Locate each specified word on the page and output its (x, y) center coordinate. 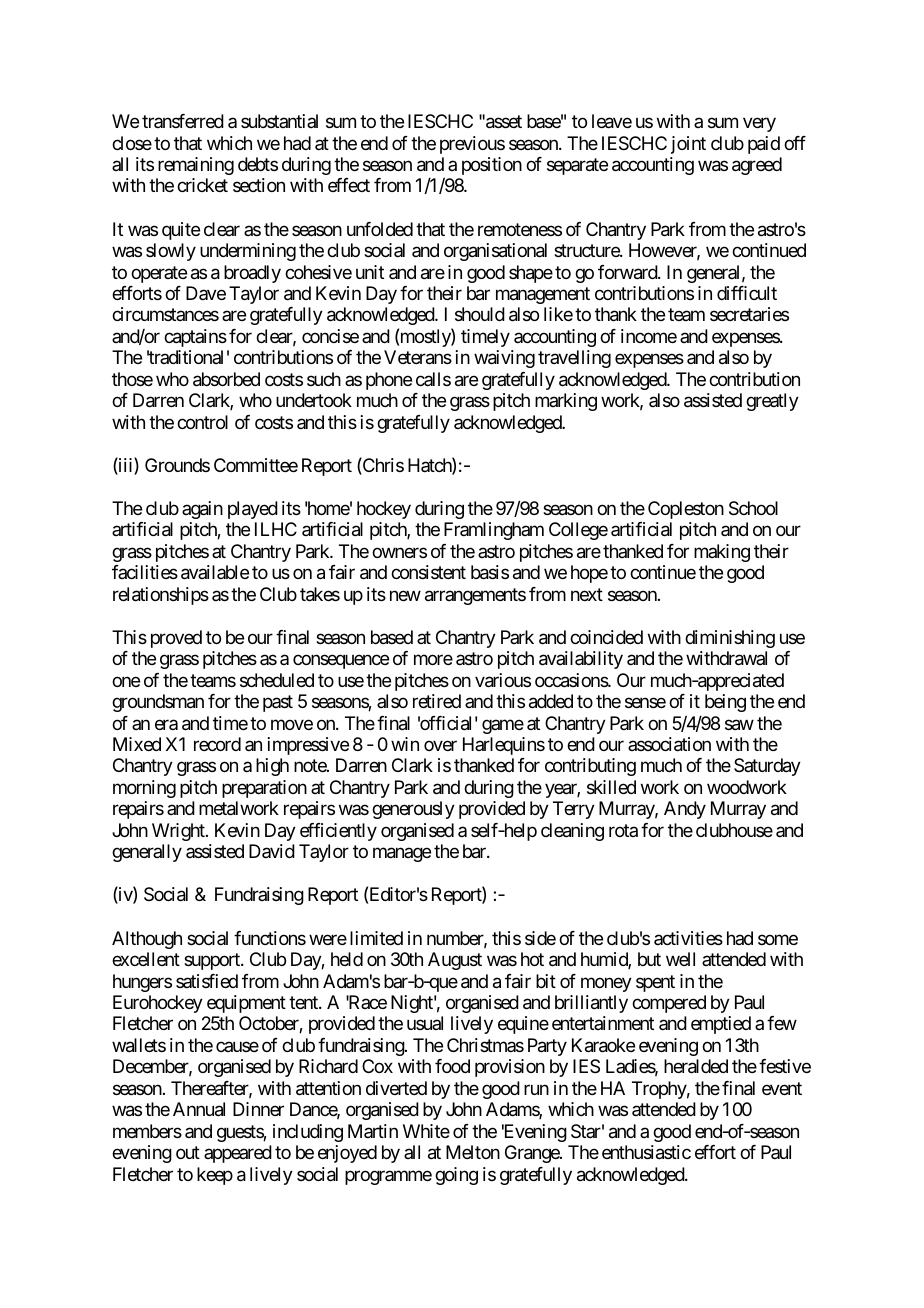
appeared (238, 1154)
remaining (196, 166)
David (272, 851)
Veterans (418, 357)
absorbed (226, 379)
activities (688, 938)
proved (176, 639)
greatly (772, 402)
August (455, 961)
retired (437, 701)
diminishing (730, 639)
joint (688, 145)
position (492, 166)
